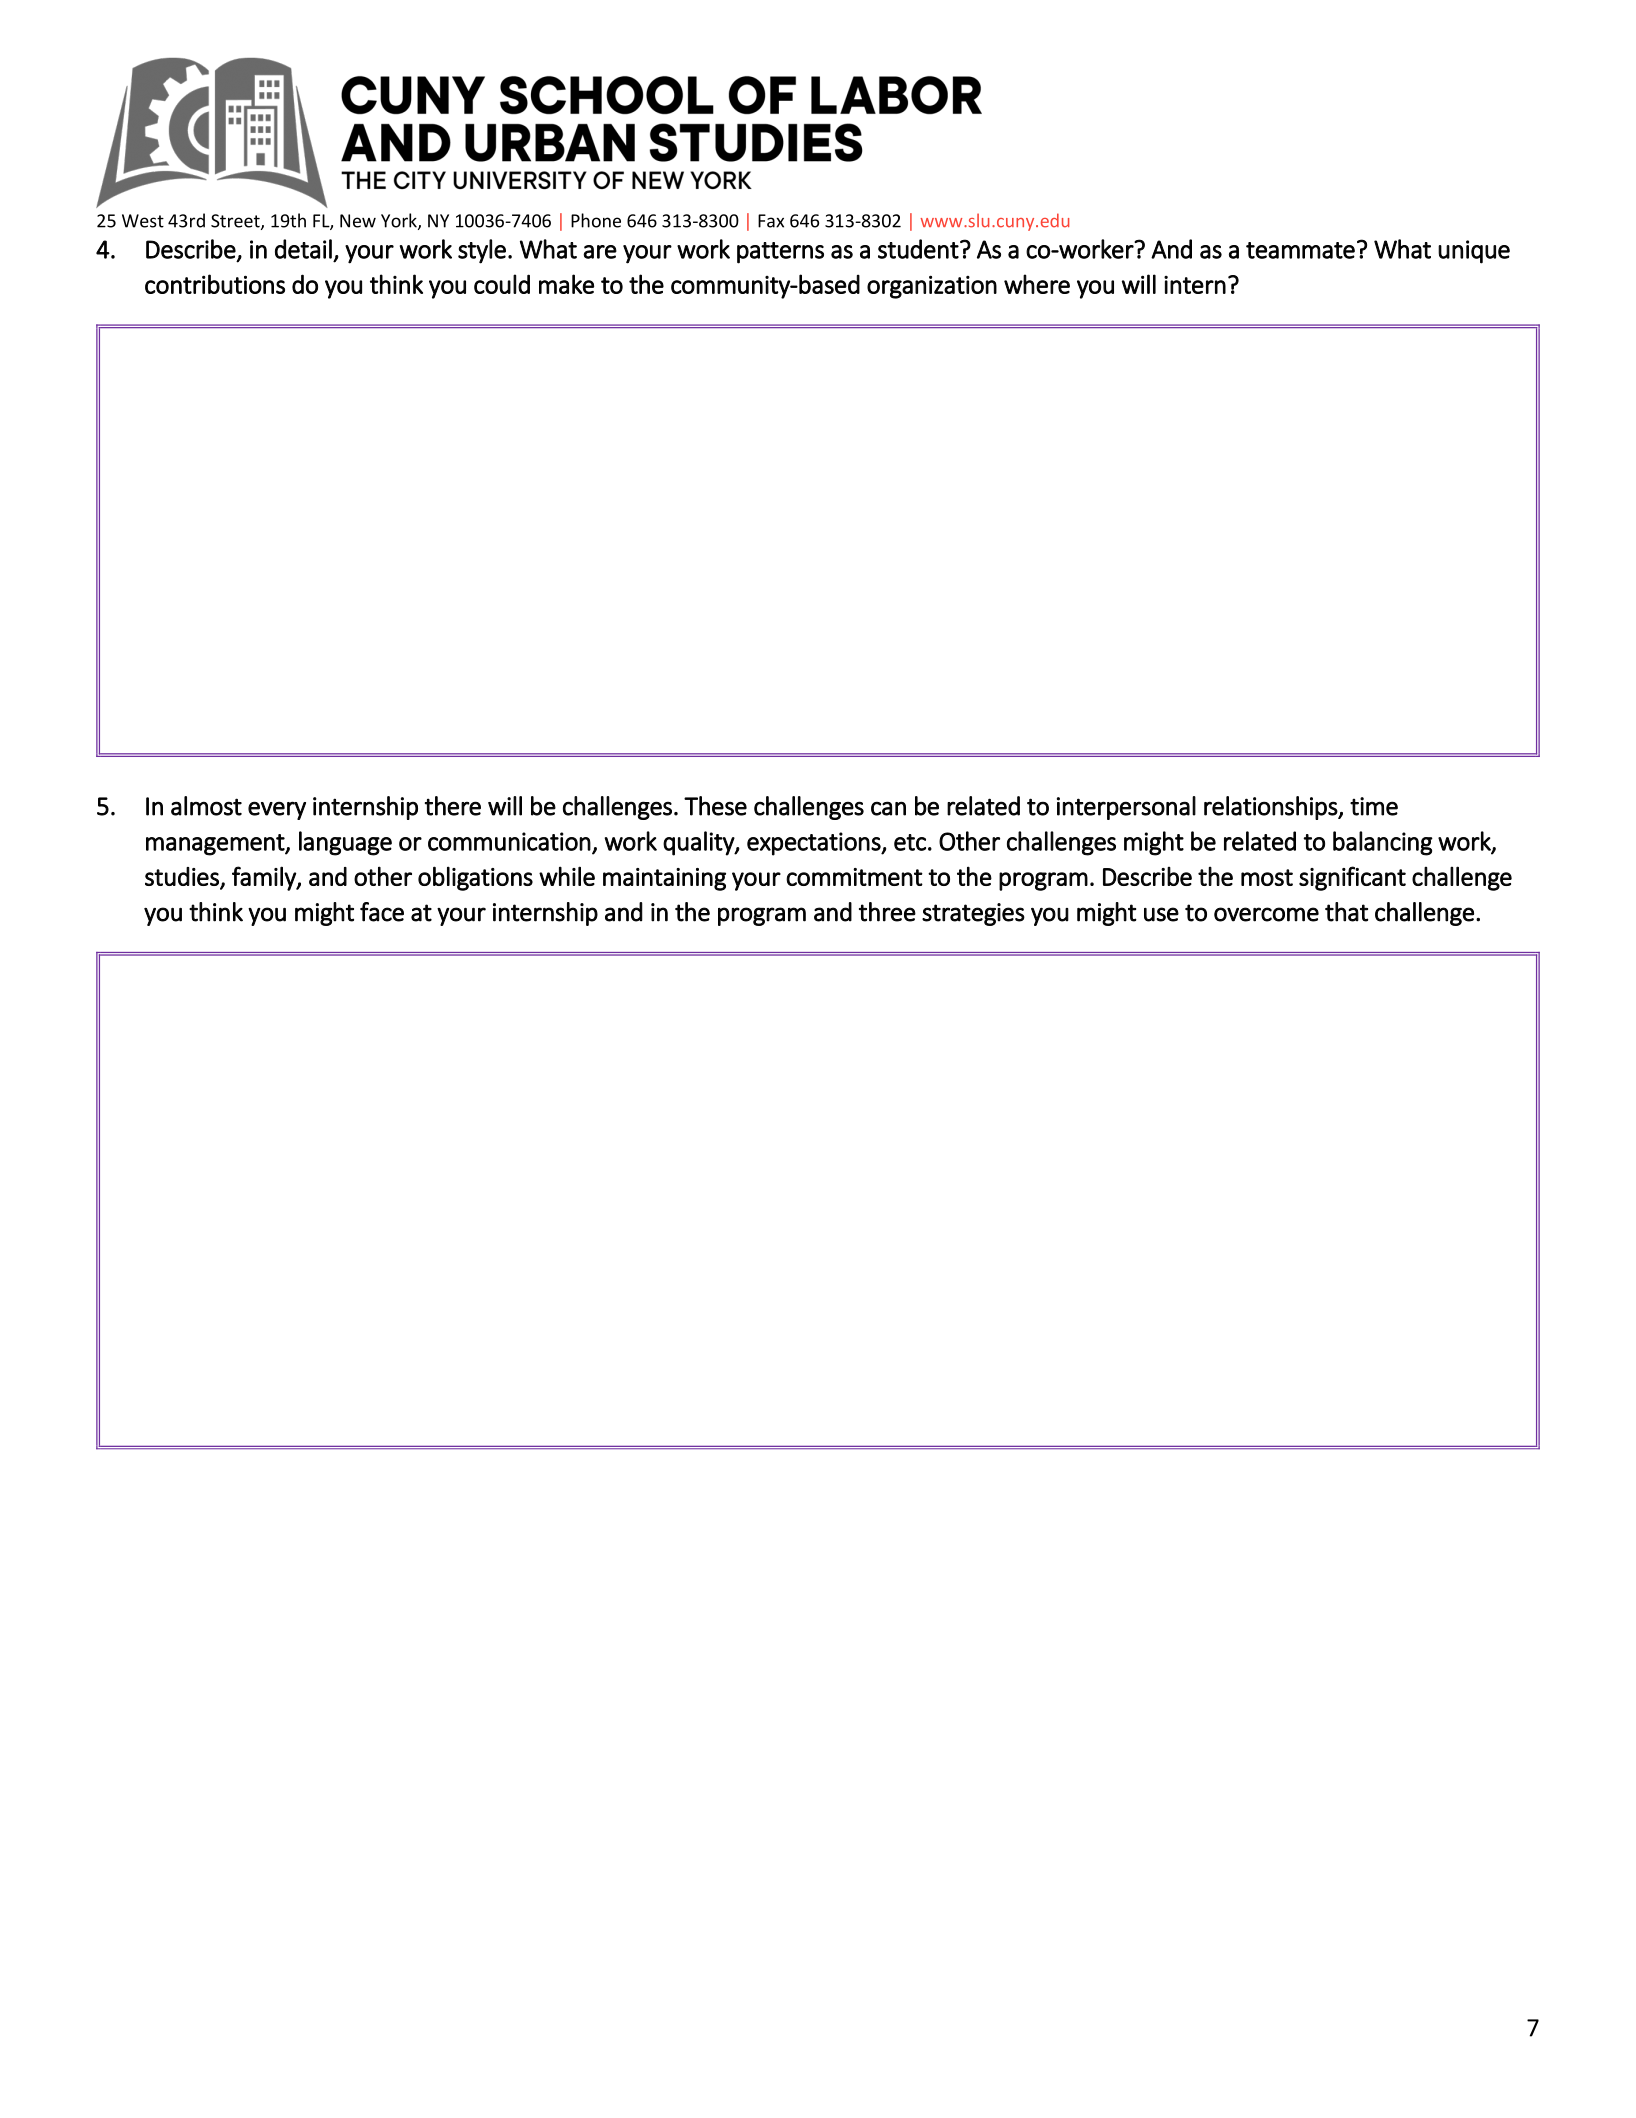  What do you see at coordinates (1300, 250) in the document?
I see `teammate` at bounding box center [1300, 250].
